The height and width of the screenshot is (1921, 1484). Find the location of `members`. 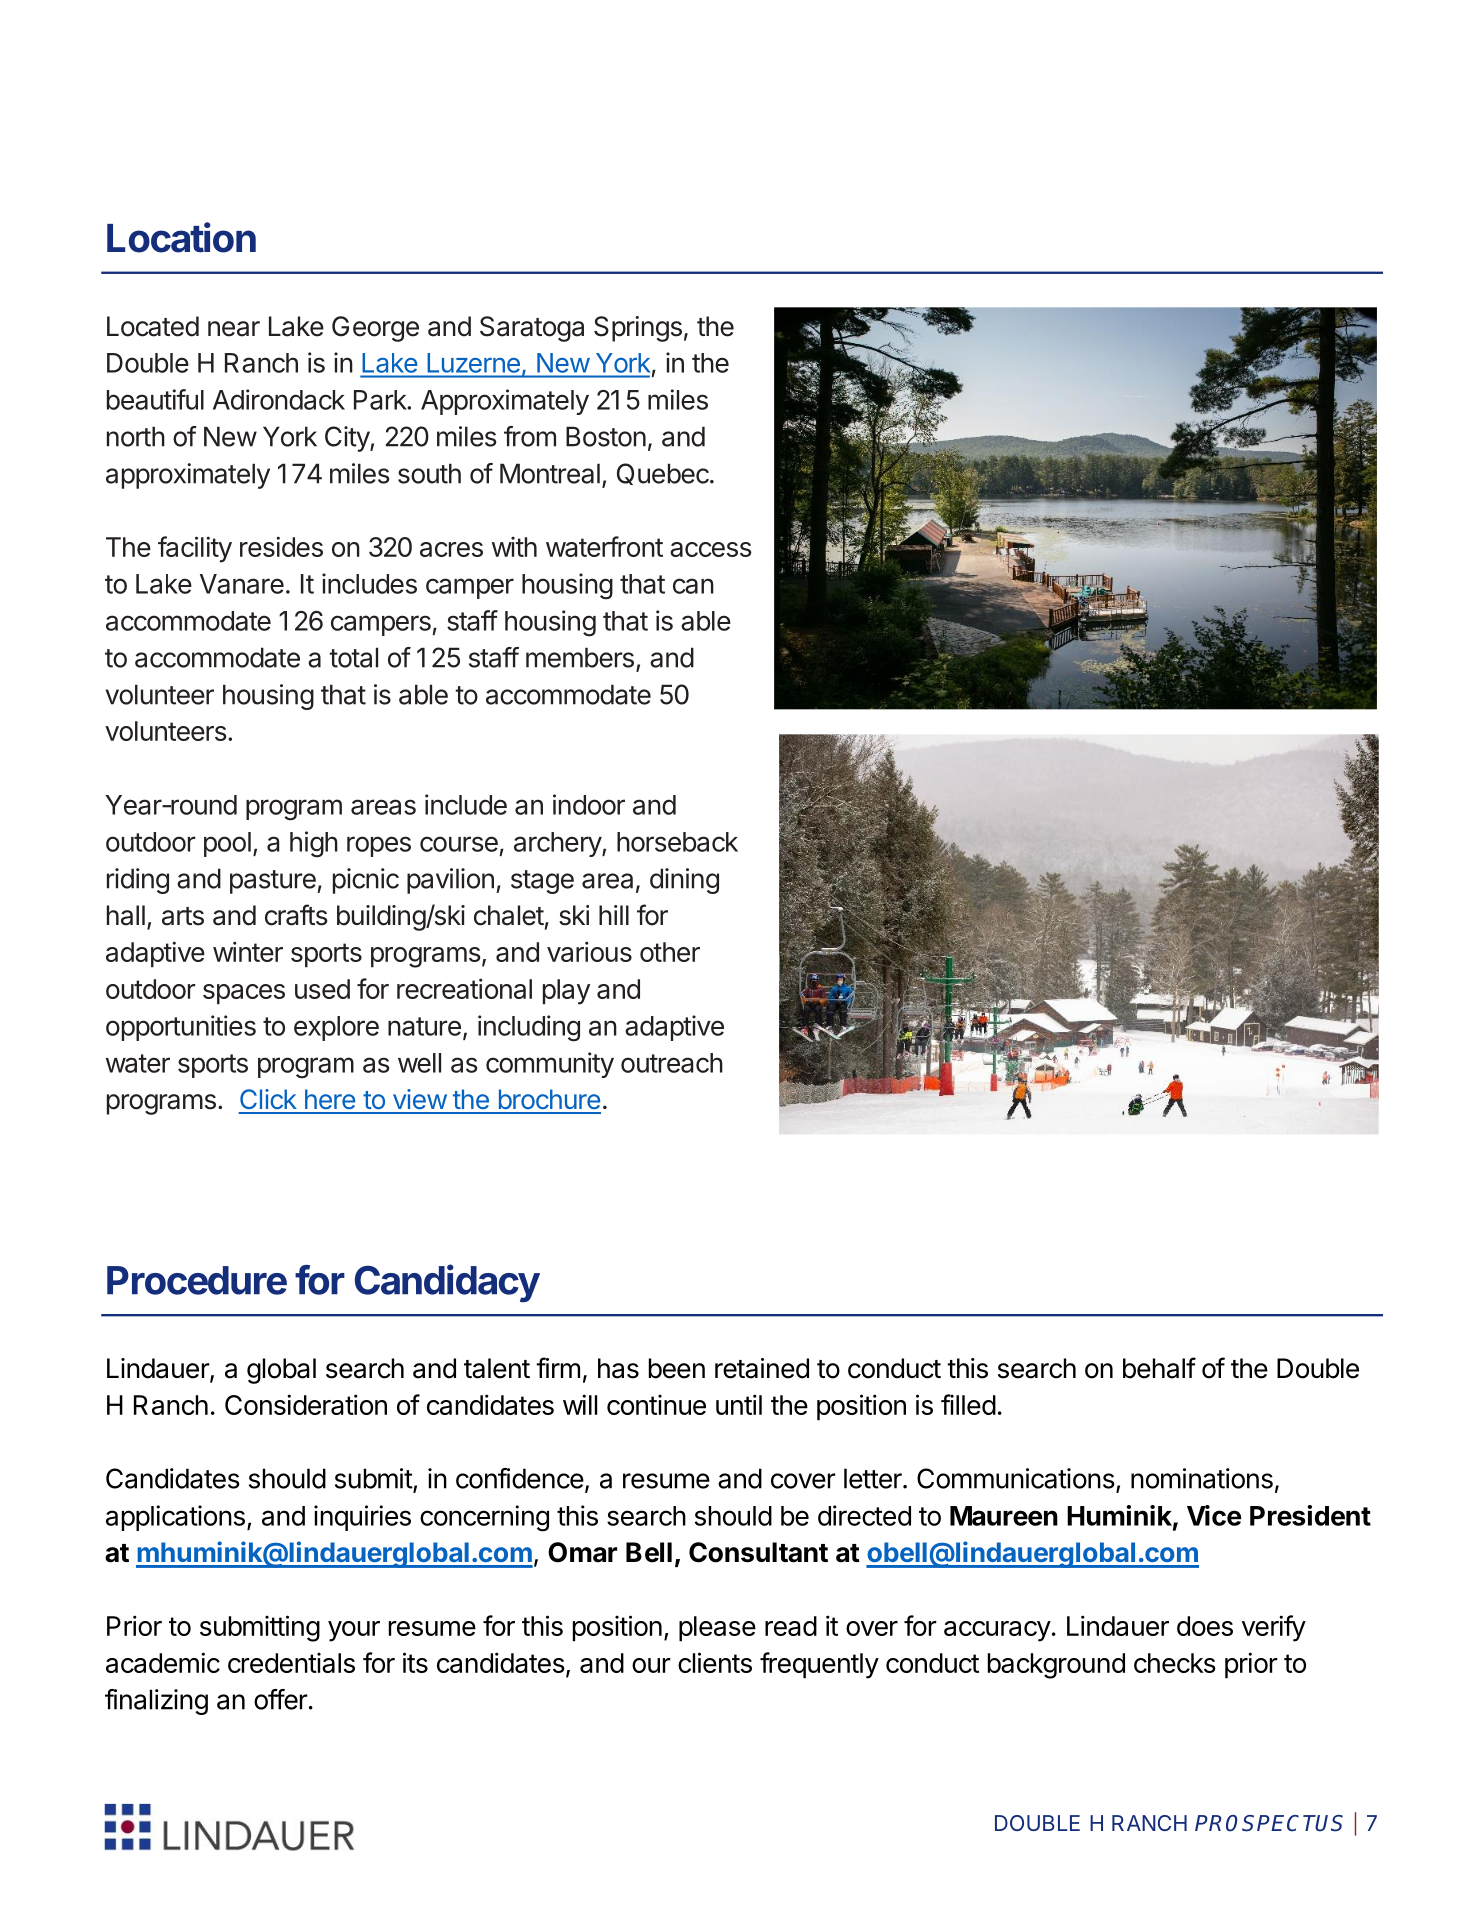

members is located at coordinates (580, 657).
